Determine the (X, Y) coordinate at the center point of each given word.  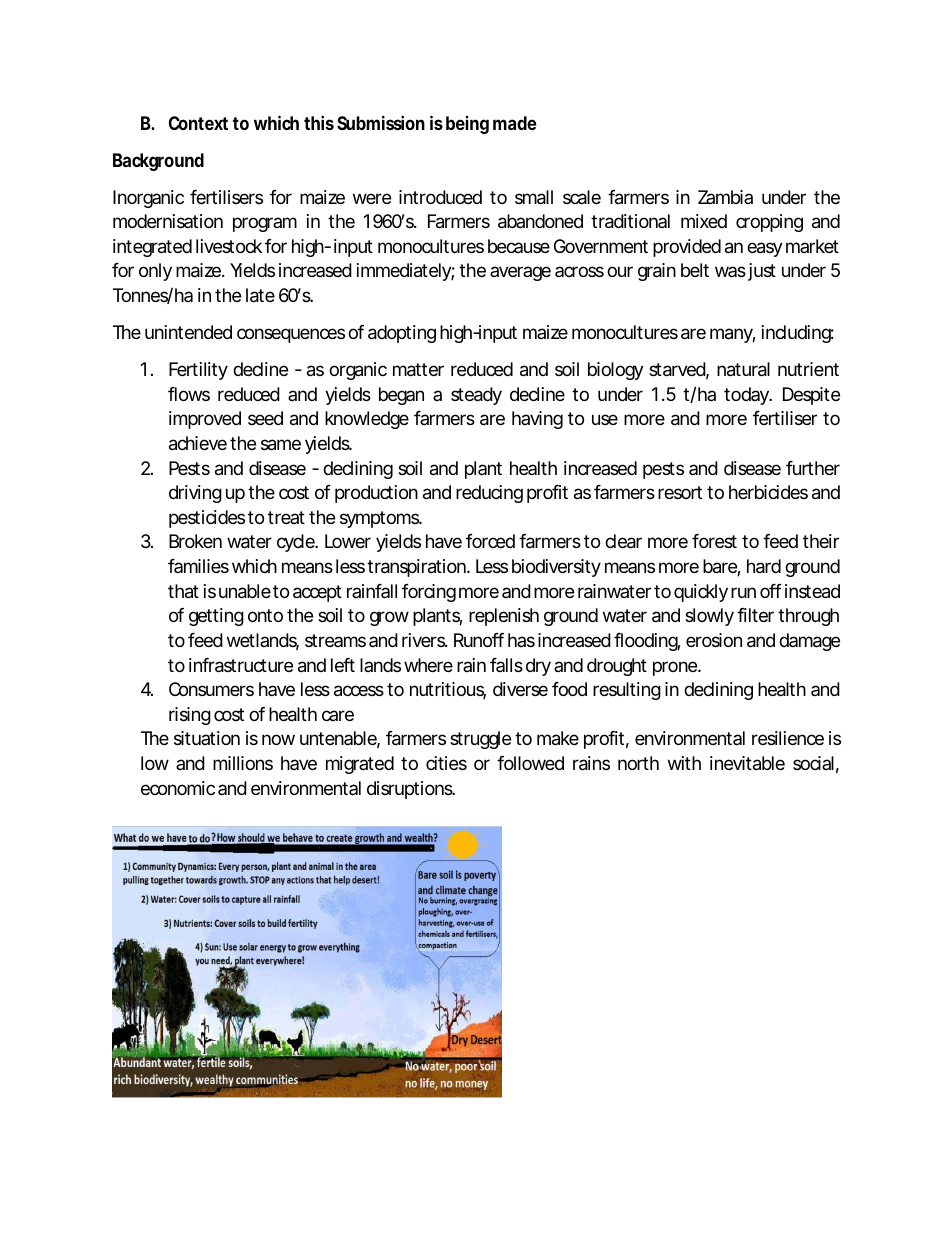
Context (198, 123)
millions (243, 763)
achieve (198, 443)
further (813, 468)
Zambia (725, 197)
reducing (489, 494)
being (467, 125)
